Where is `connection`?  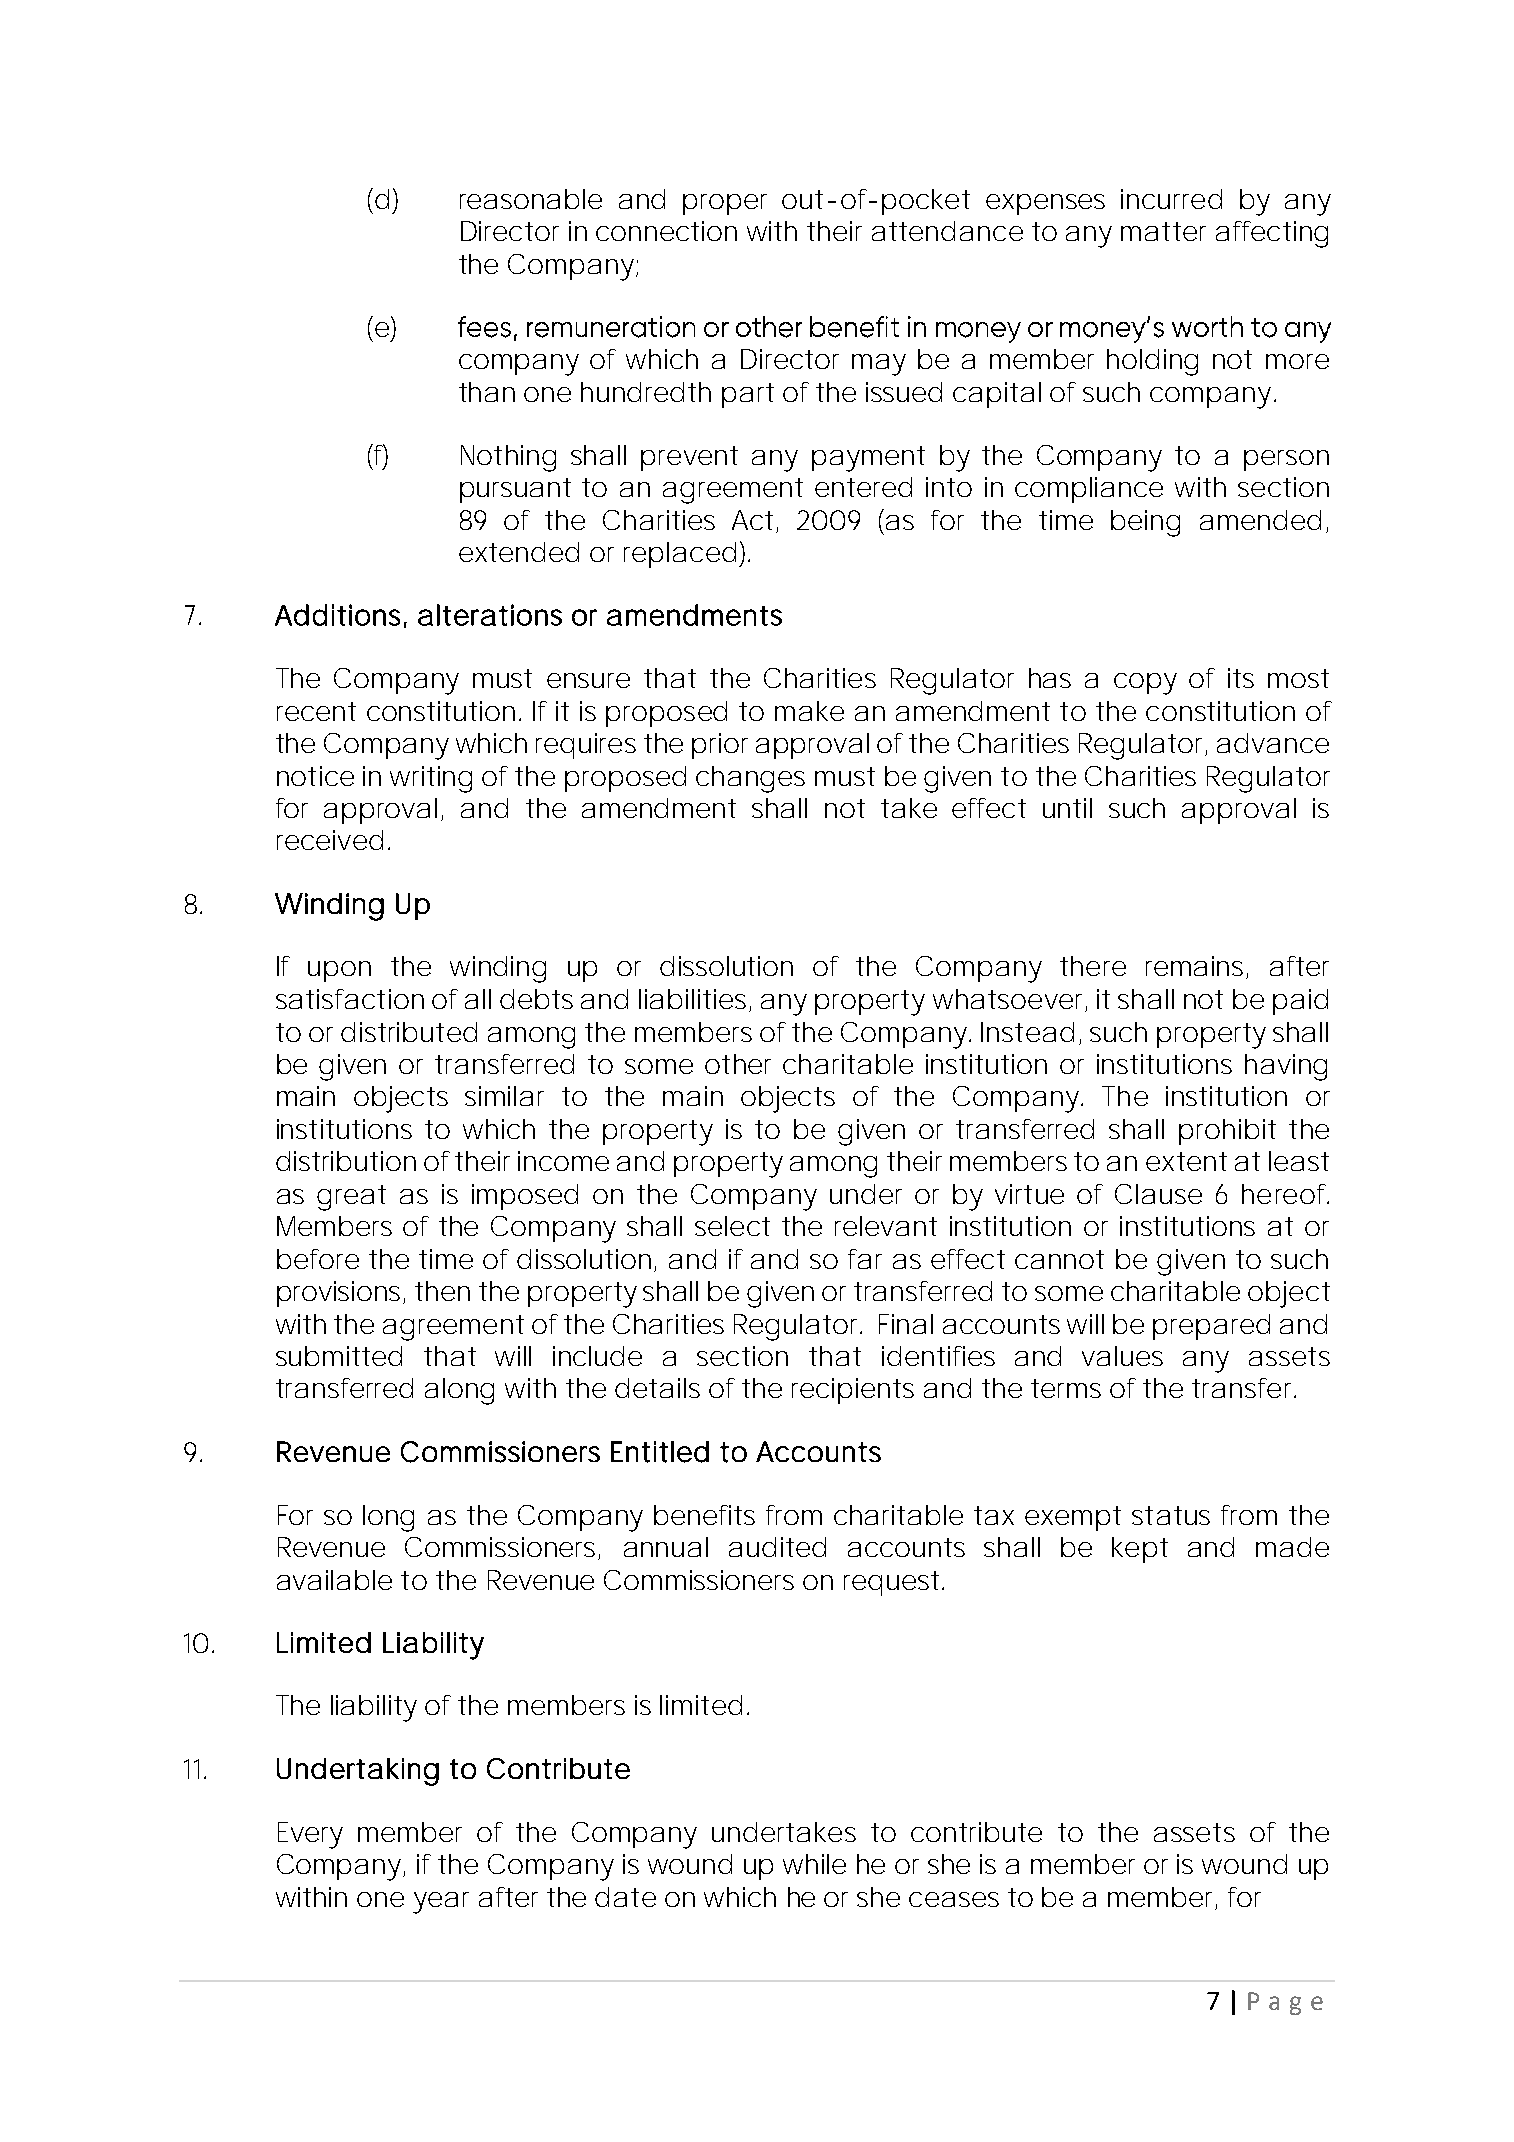 connection is located at coordinates (666, 231).
